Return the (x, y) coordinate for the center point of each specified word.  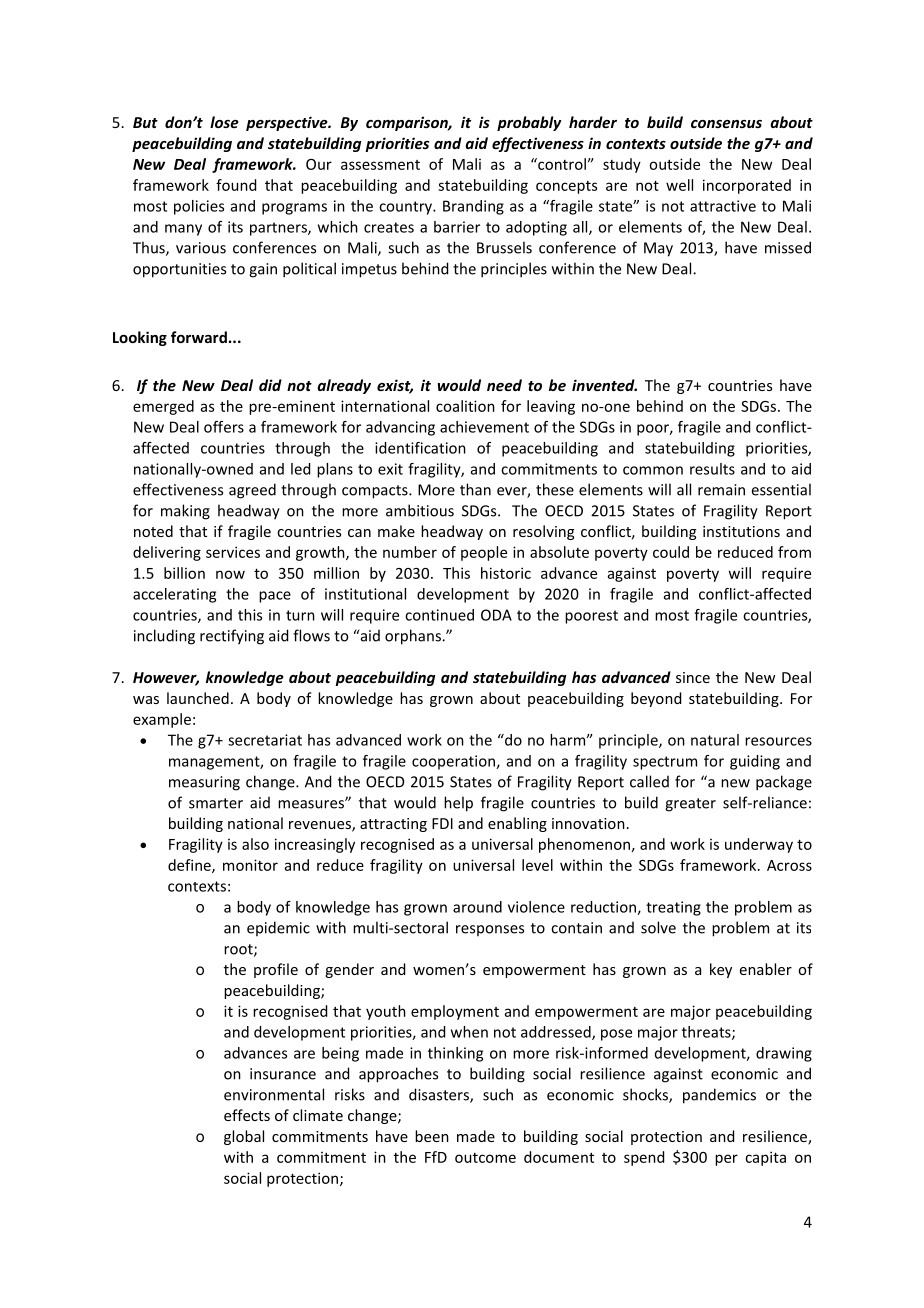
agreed (252, 491)
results (712, 469)
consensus (726, 124)
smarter (216, 803)
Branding (473, 207)
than (475, 489)
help (458, 804)
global (244, 1137)
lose (224, 122)
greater (690, 805)
